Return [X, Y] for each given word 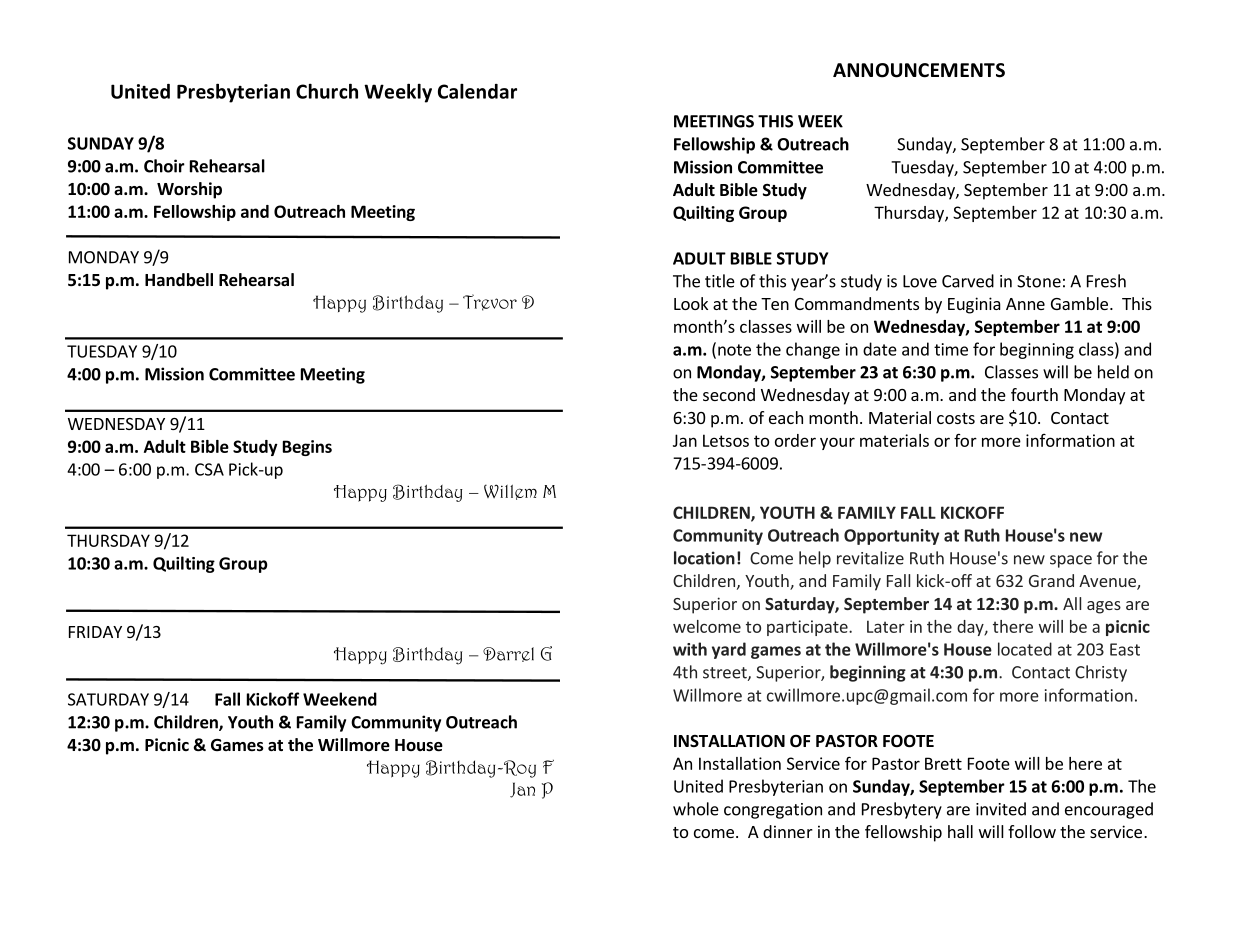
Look [691, 303]
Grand [1051, 580]
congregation [773, 811]
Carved [968, 281]
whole [696, 809]
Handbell [179, 280]
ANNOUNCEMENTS [919, 70]
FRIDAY [95, 632]
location [704, 558]
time [951, 349]
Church [327, 91]
